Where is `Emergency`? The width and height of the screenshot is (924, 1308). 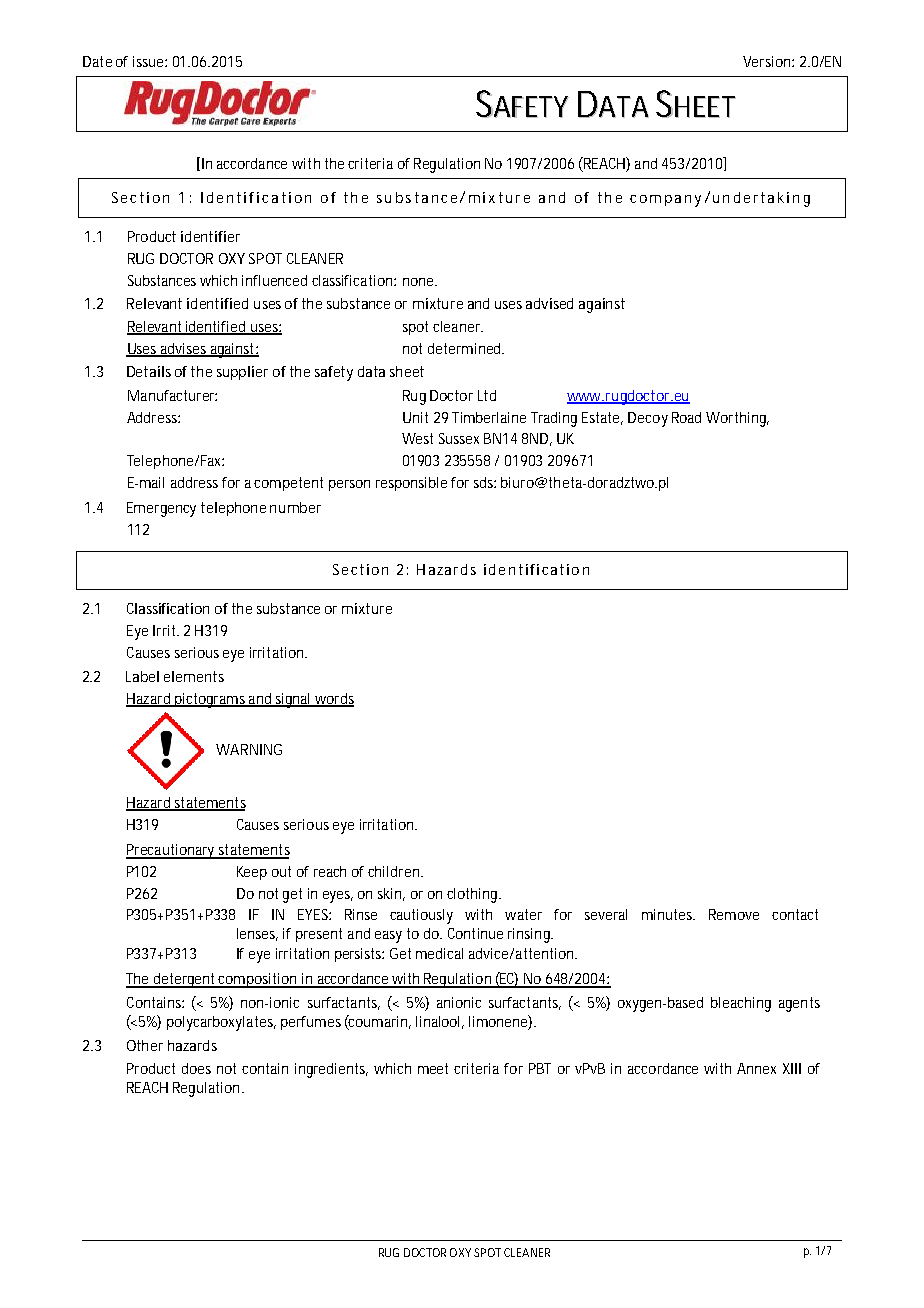 Emergency is located at coordinates (161, 509).
